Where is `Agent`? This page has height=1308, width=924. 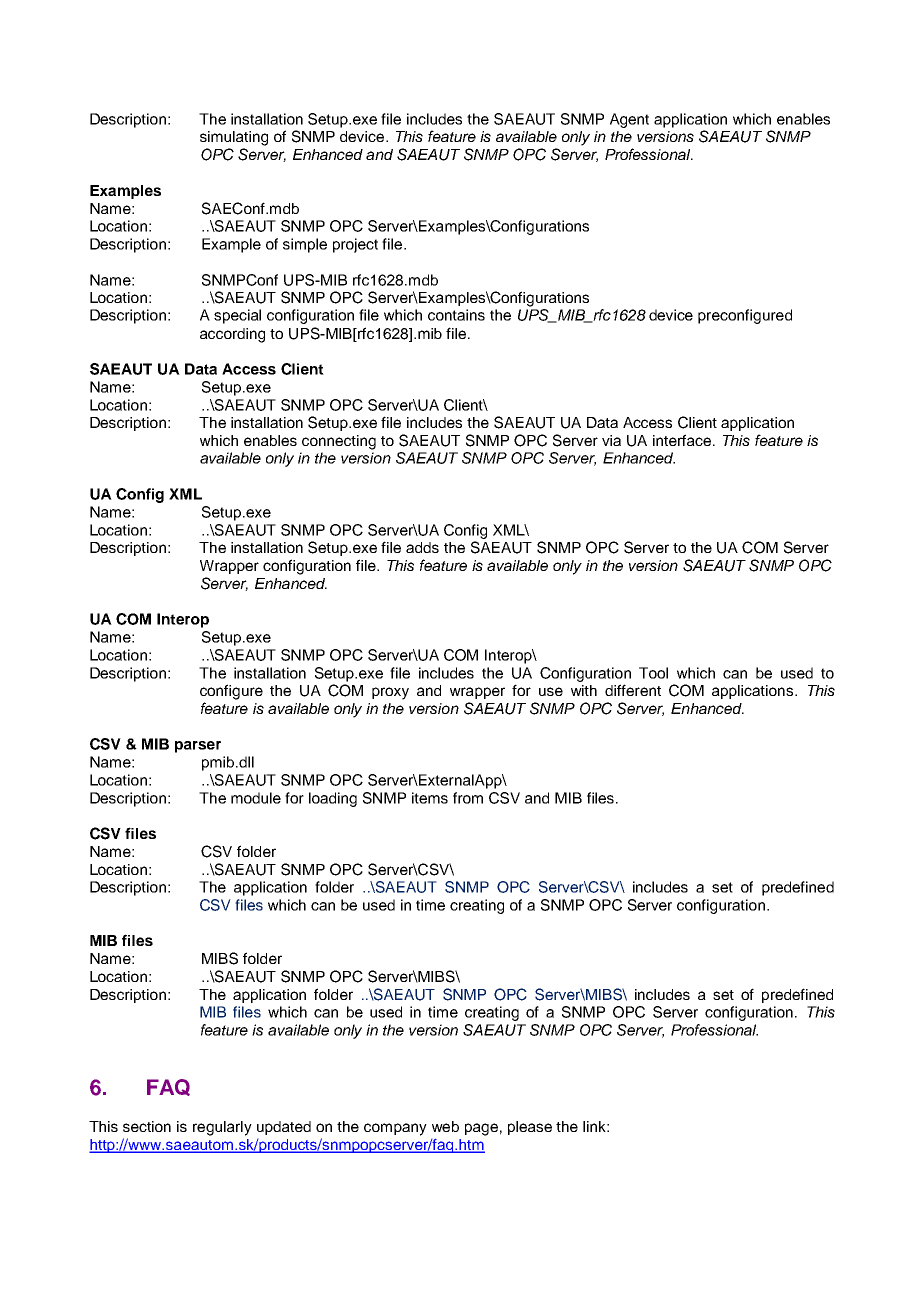 Agent is located at coordinates (629, 120).
